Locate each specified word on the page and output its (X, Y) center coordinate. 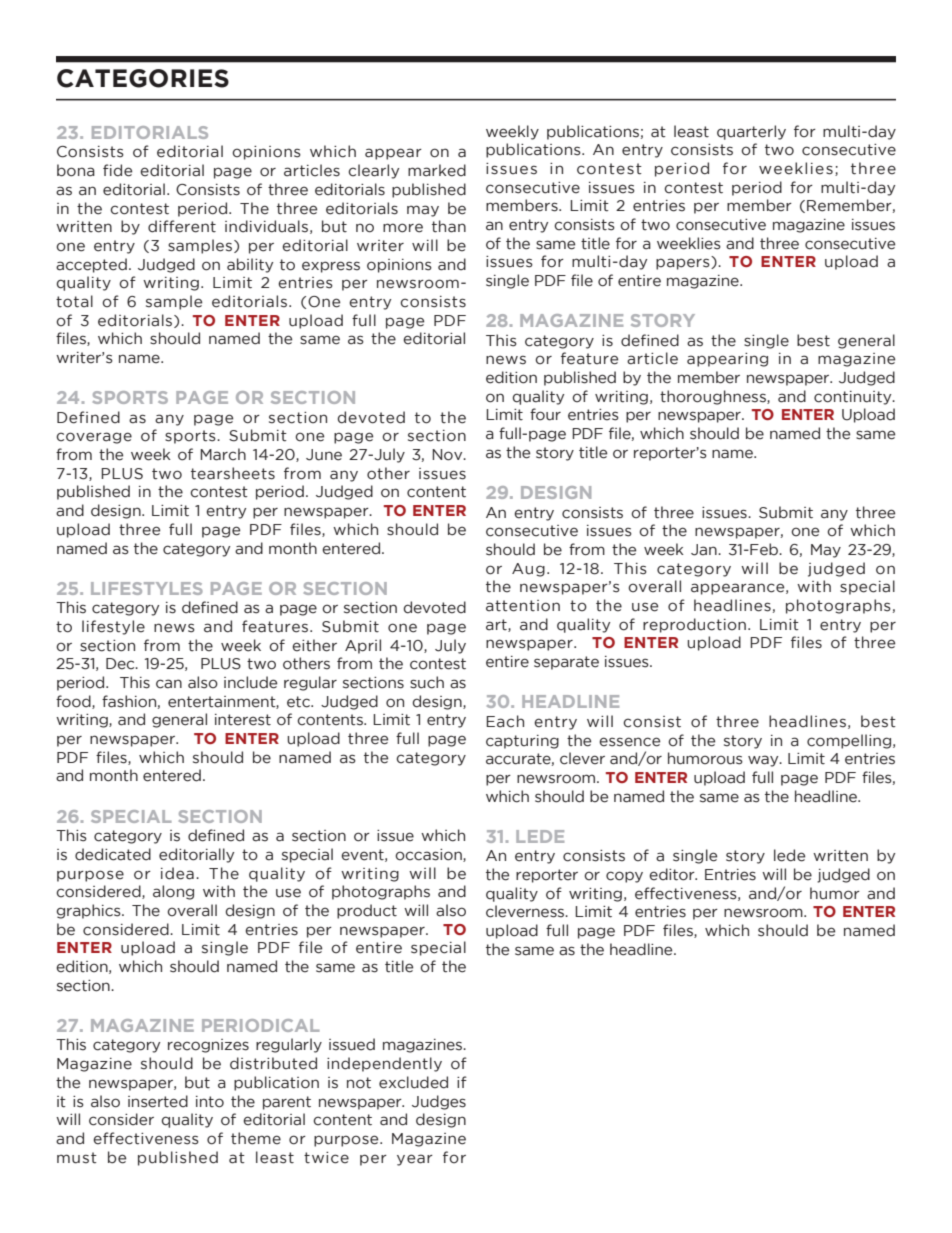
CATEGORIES (143, 78)
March (223, 454)
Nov (448, 455)
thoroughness (714, 397)
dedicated (113, 854)
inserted (158, 1101)
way (764, 761)
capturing (522, 742)
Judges (439, 1102)
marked (437, 170)
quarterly (751, 132)
